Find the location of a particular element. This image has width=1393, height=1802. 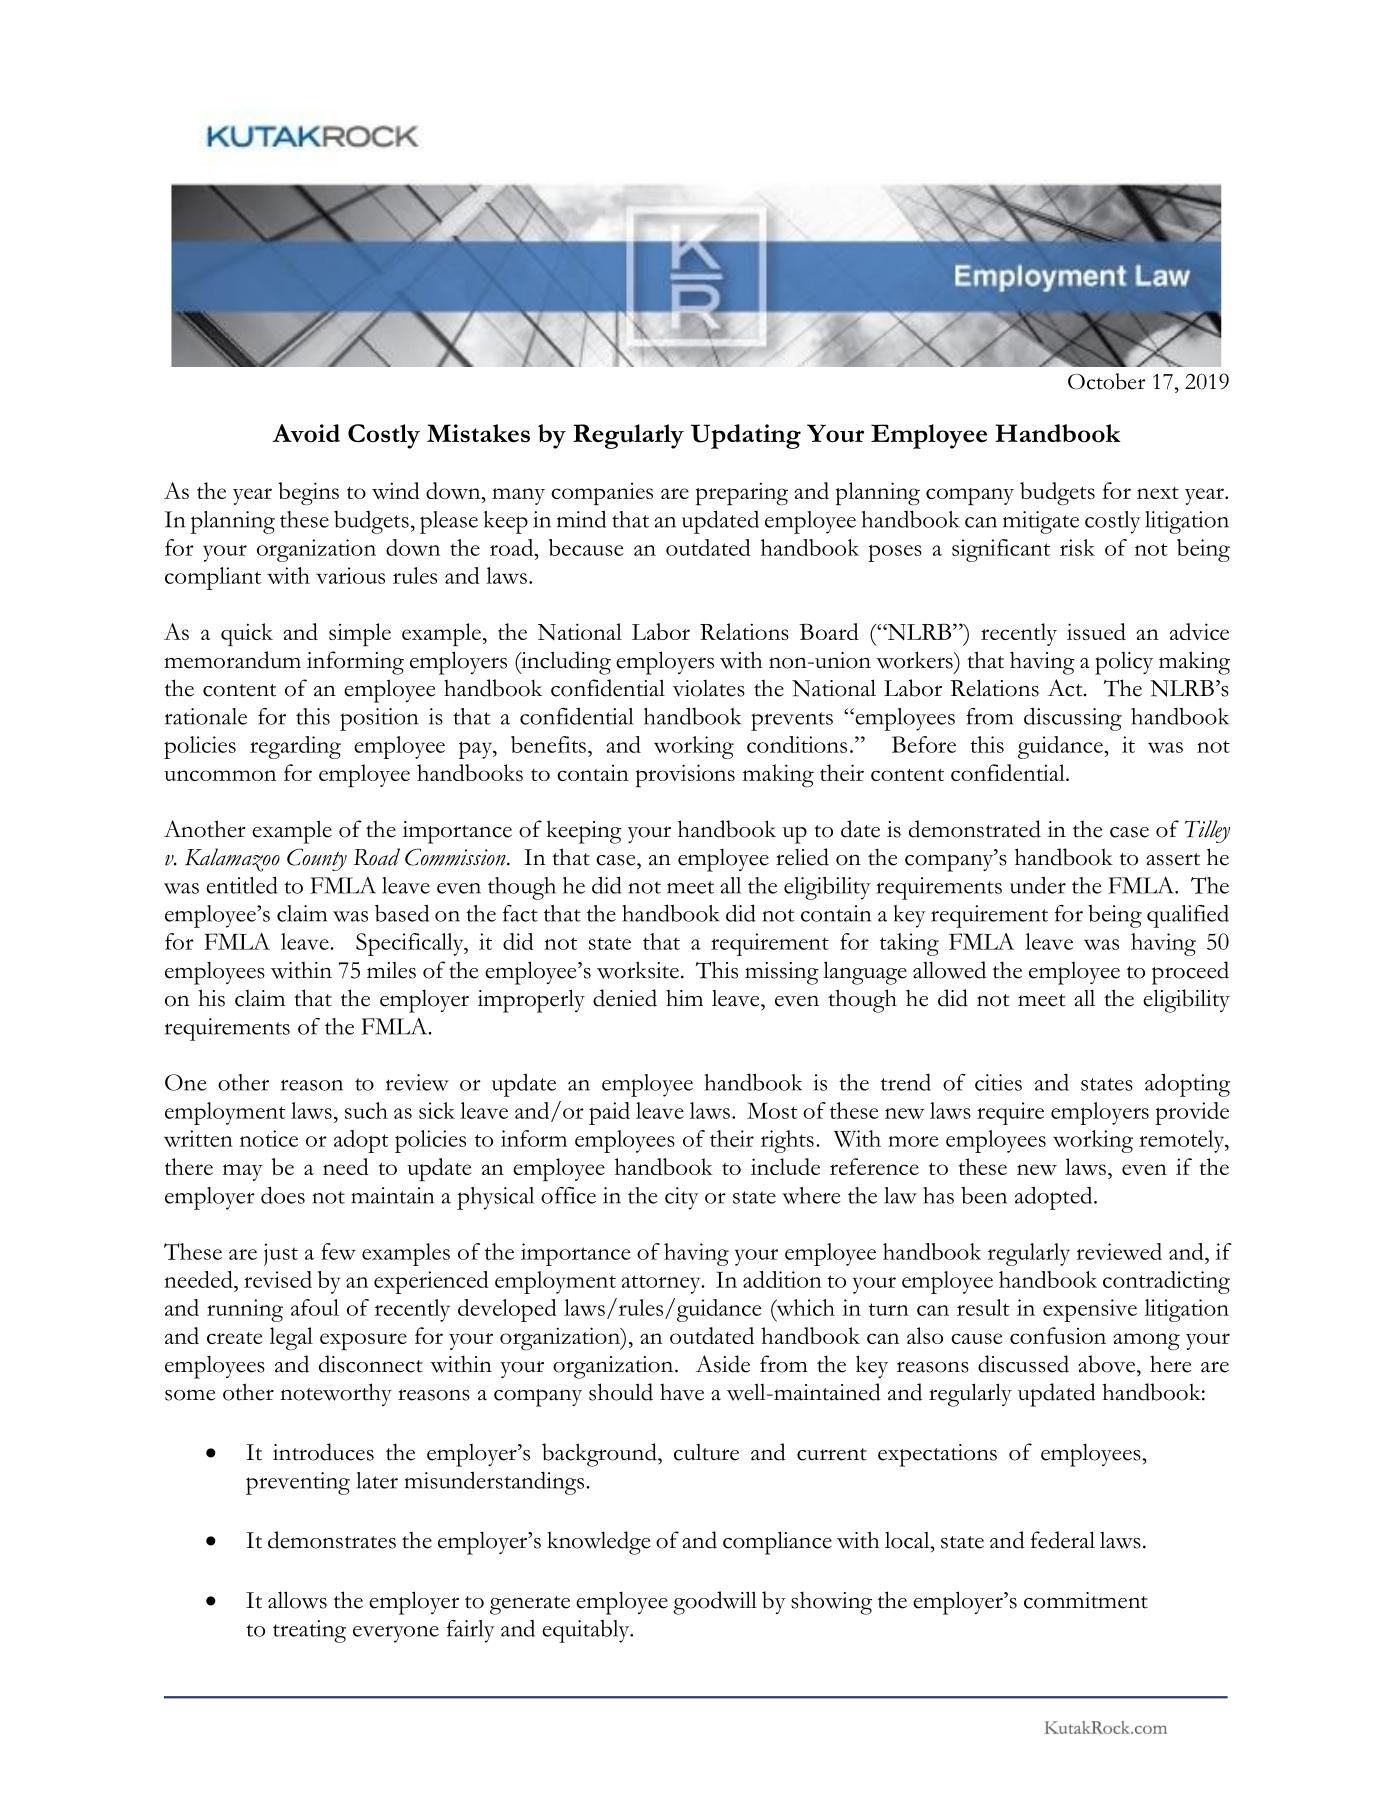

October is located at coordinates (1106, 381).
